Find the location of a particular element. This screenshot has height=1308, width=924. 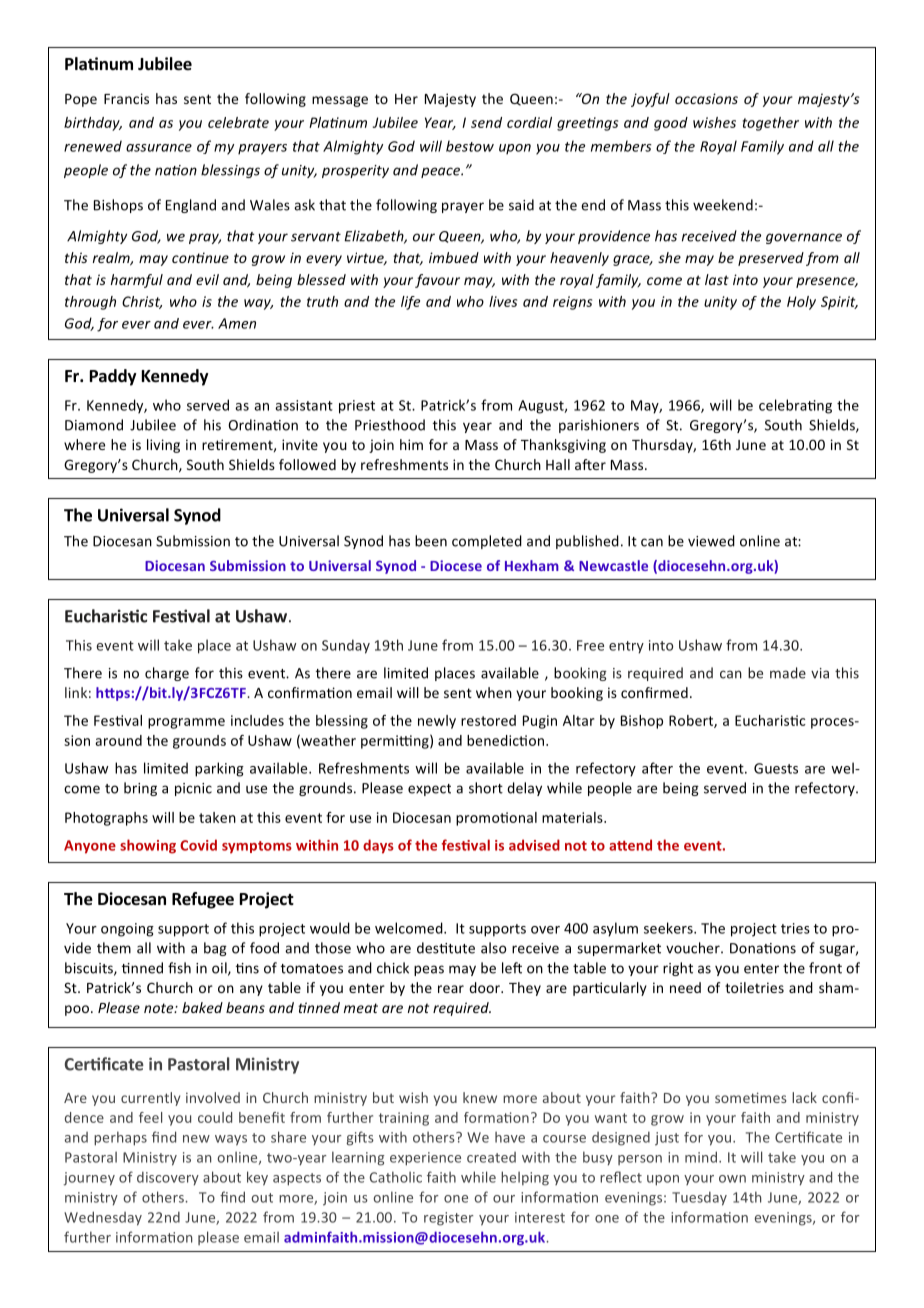

assurance is located at coordinates (159, 148).
